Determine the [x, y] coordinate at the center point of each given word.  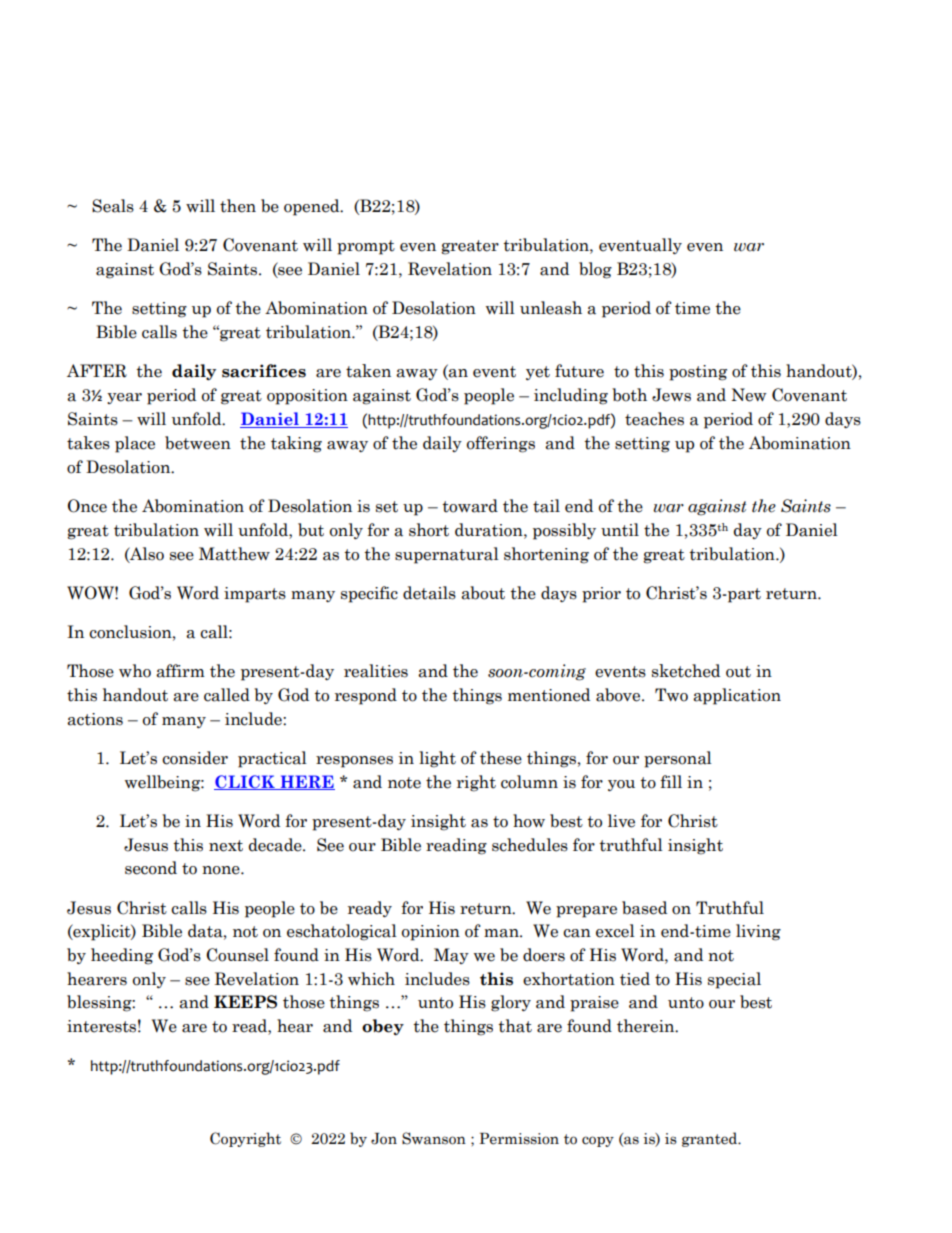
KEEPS [245, 1002]
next [226, 846]
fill [671, 781]
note [404, 783]
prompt [366, 247]
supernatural [447, 555]
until [620, 530]
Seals [113, 206]
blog [595, 270]
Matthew [234, 554]
